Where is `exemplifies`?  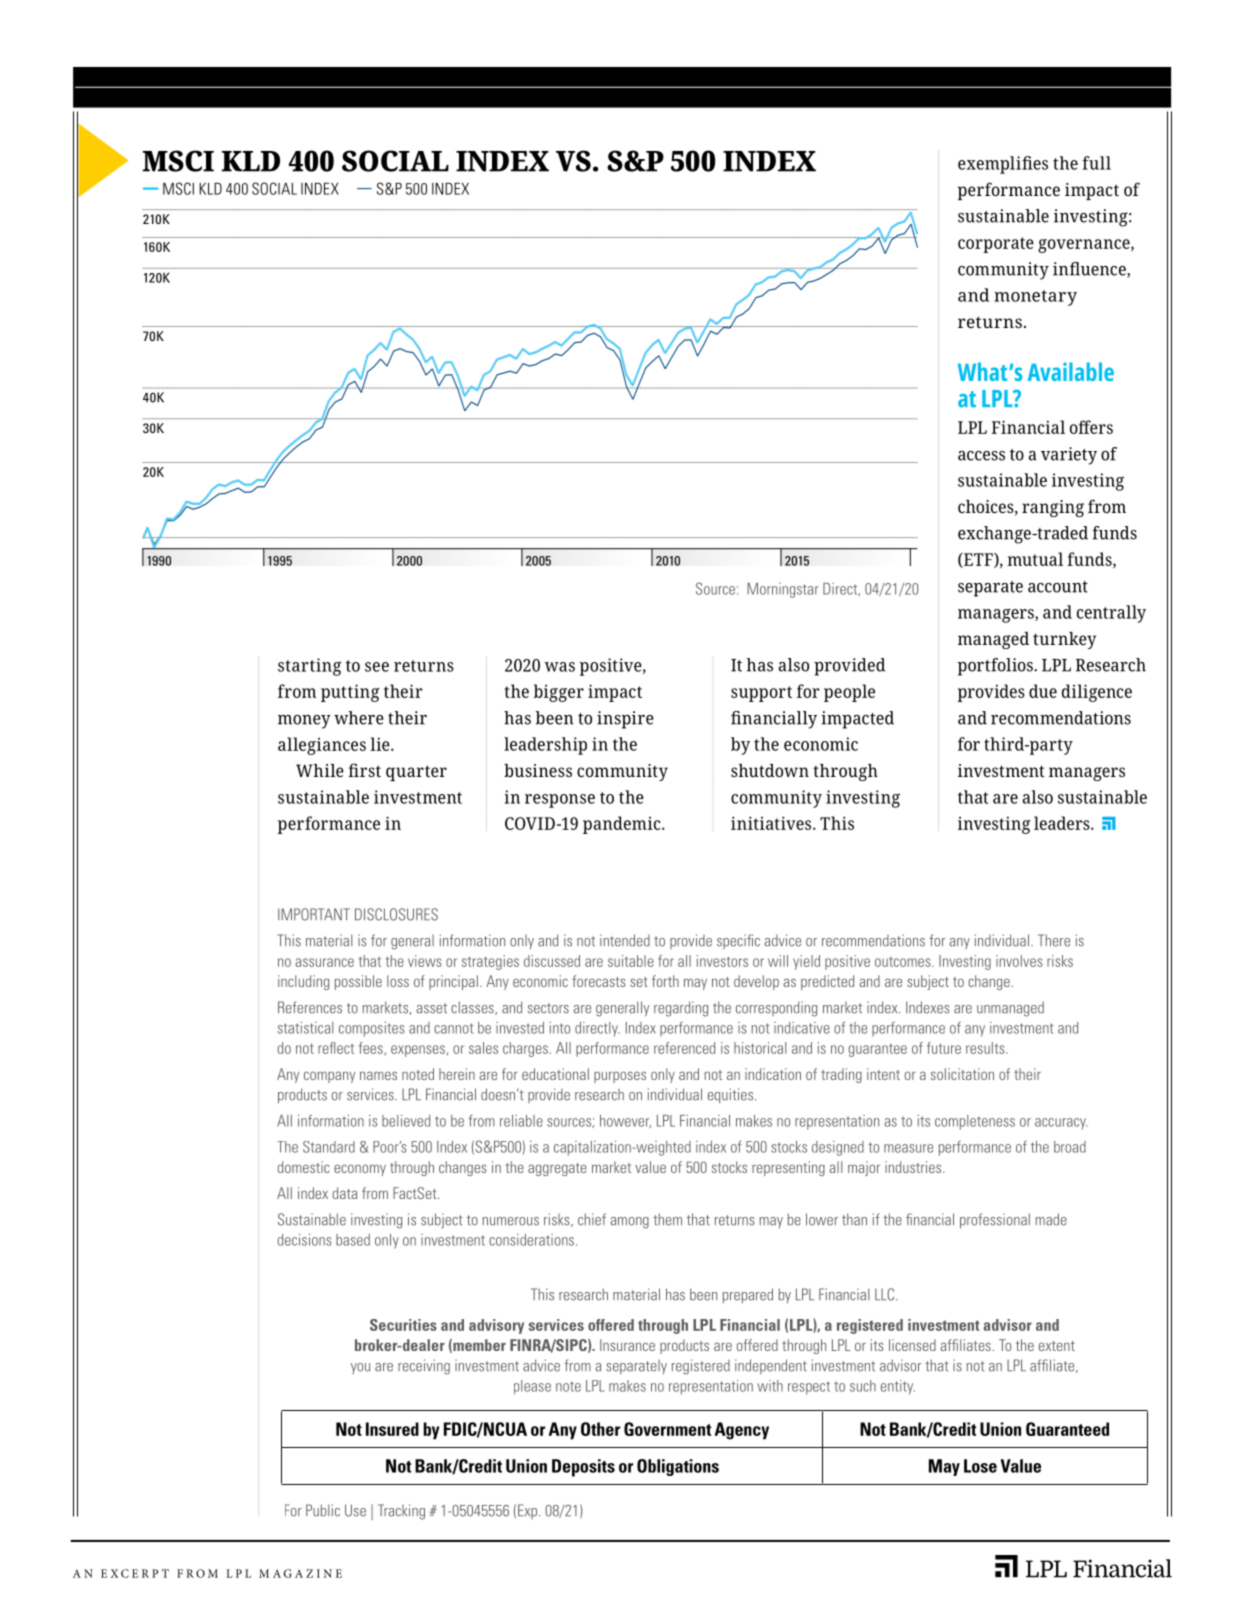 exemplifies is located at coordinates (1003, 165).
